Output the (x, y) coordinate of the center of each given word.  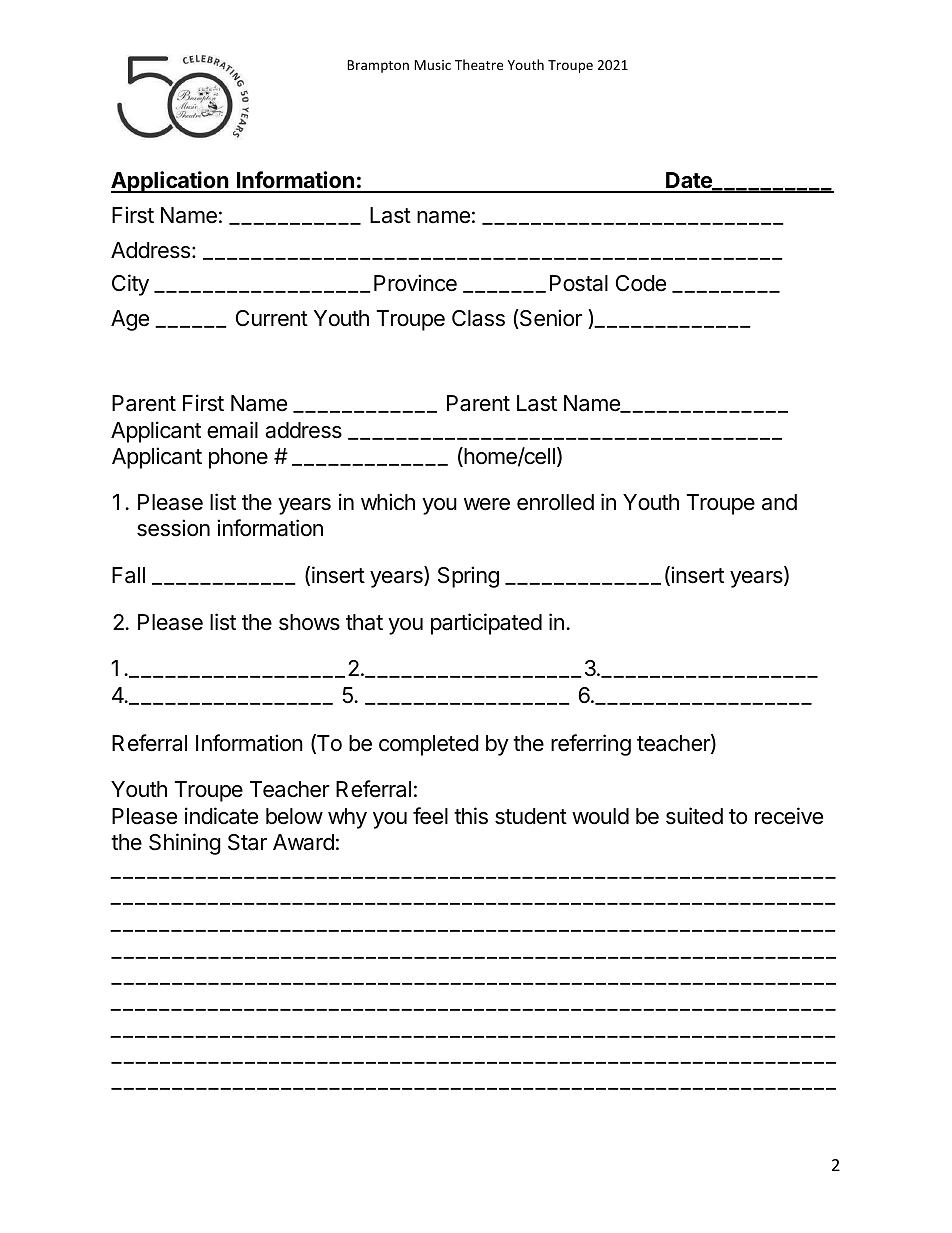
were (487, 504)
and (779, 502)
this (471, 816)
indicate (221, 816)
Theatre (479, 64)
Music (432, 65)
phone (238, 458)
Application (171, 182)
